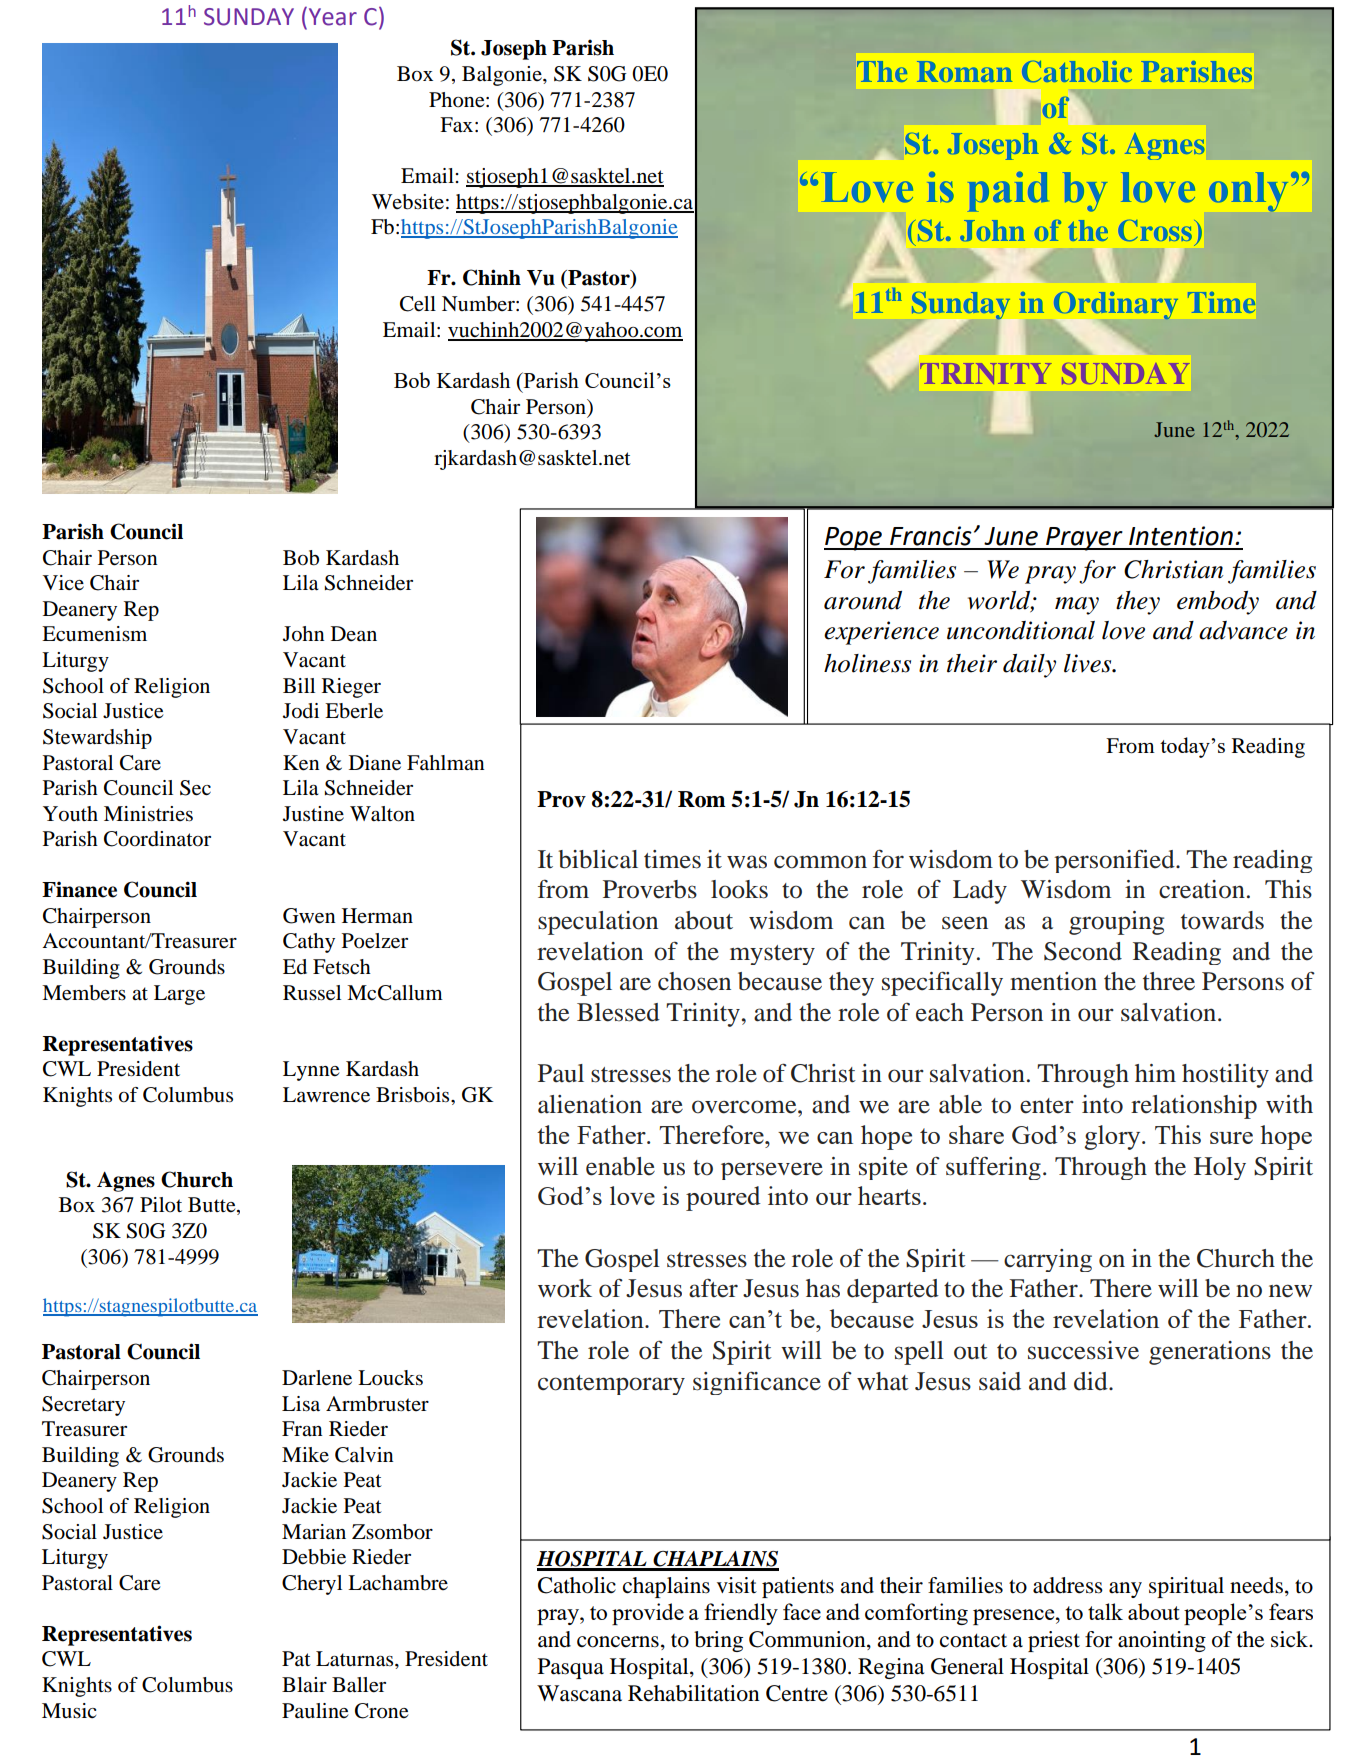 The width and height of the image is (1362, 1762). Describe the element at coordinates (63, 582) in the image. I see `Vice` at that location.
